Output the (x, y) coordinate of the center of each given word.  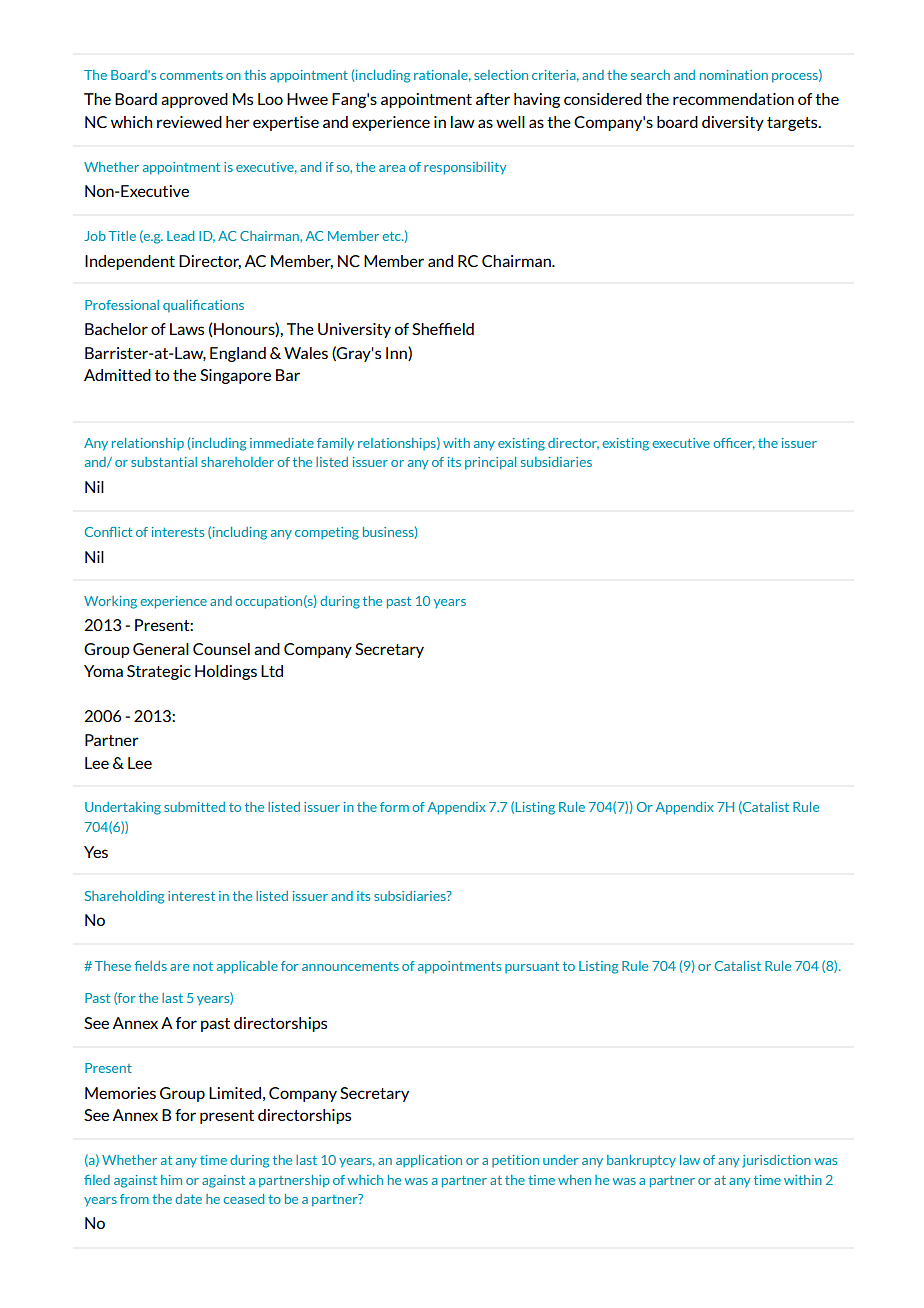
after (493, 99)
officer (734, 444)
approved (194, 100)
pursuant (532, 967)
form (394, 807)
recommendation (733, 99)
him (171, 1180)
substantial (164, 462)
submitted (194, 807)
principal (490, 463)
